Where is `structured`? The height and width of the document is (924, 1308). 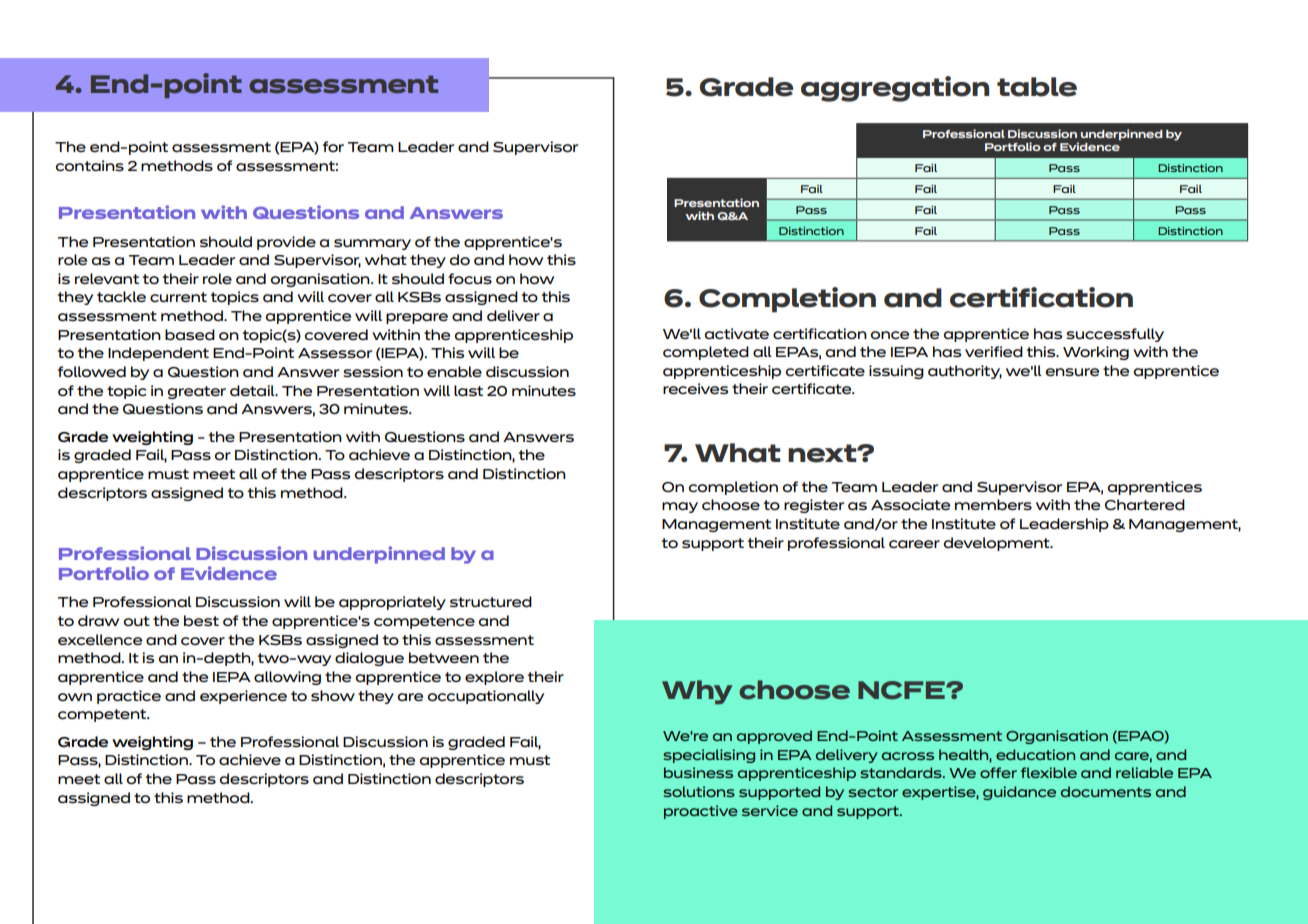 structured is located at coordinates (491, 601).
